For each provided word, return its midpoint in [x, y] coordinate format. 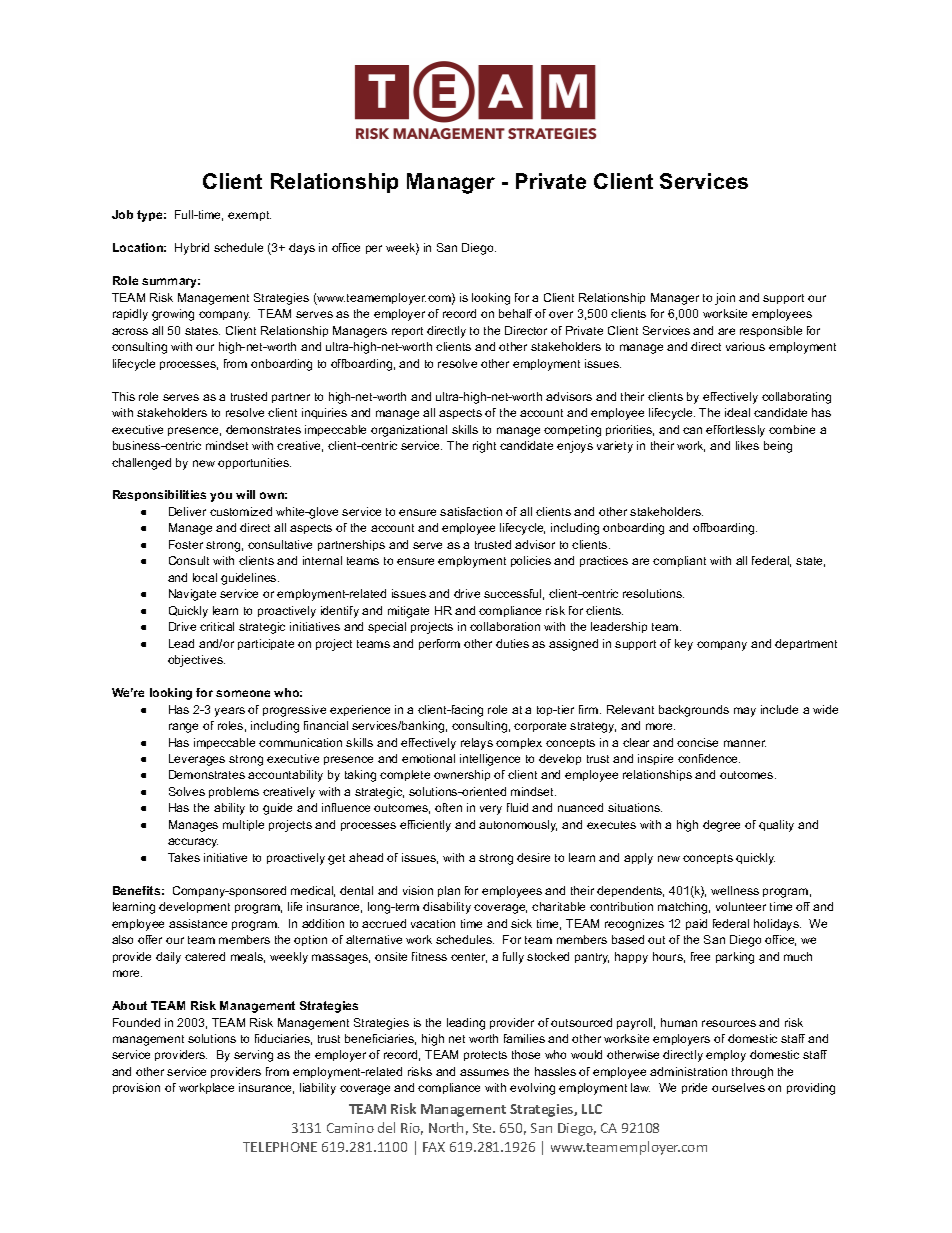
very [491, 810]
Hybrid [192, 249]
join [725, 299]
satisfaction [471, 511]
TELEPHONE [280, 1147]
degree [721, 826]
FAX [434, 1147]
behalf [515, 313]
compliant [679, 561]
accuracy [193, 843]
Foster [186, 544]
